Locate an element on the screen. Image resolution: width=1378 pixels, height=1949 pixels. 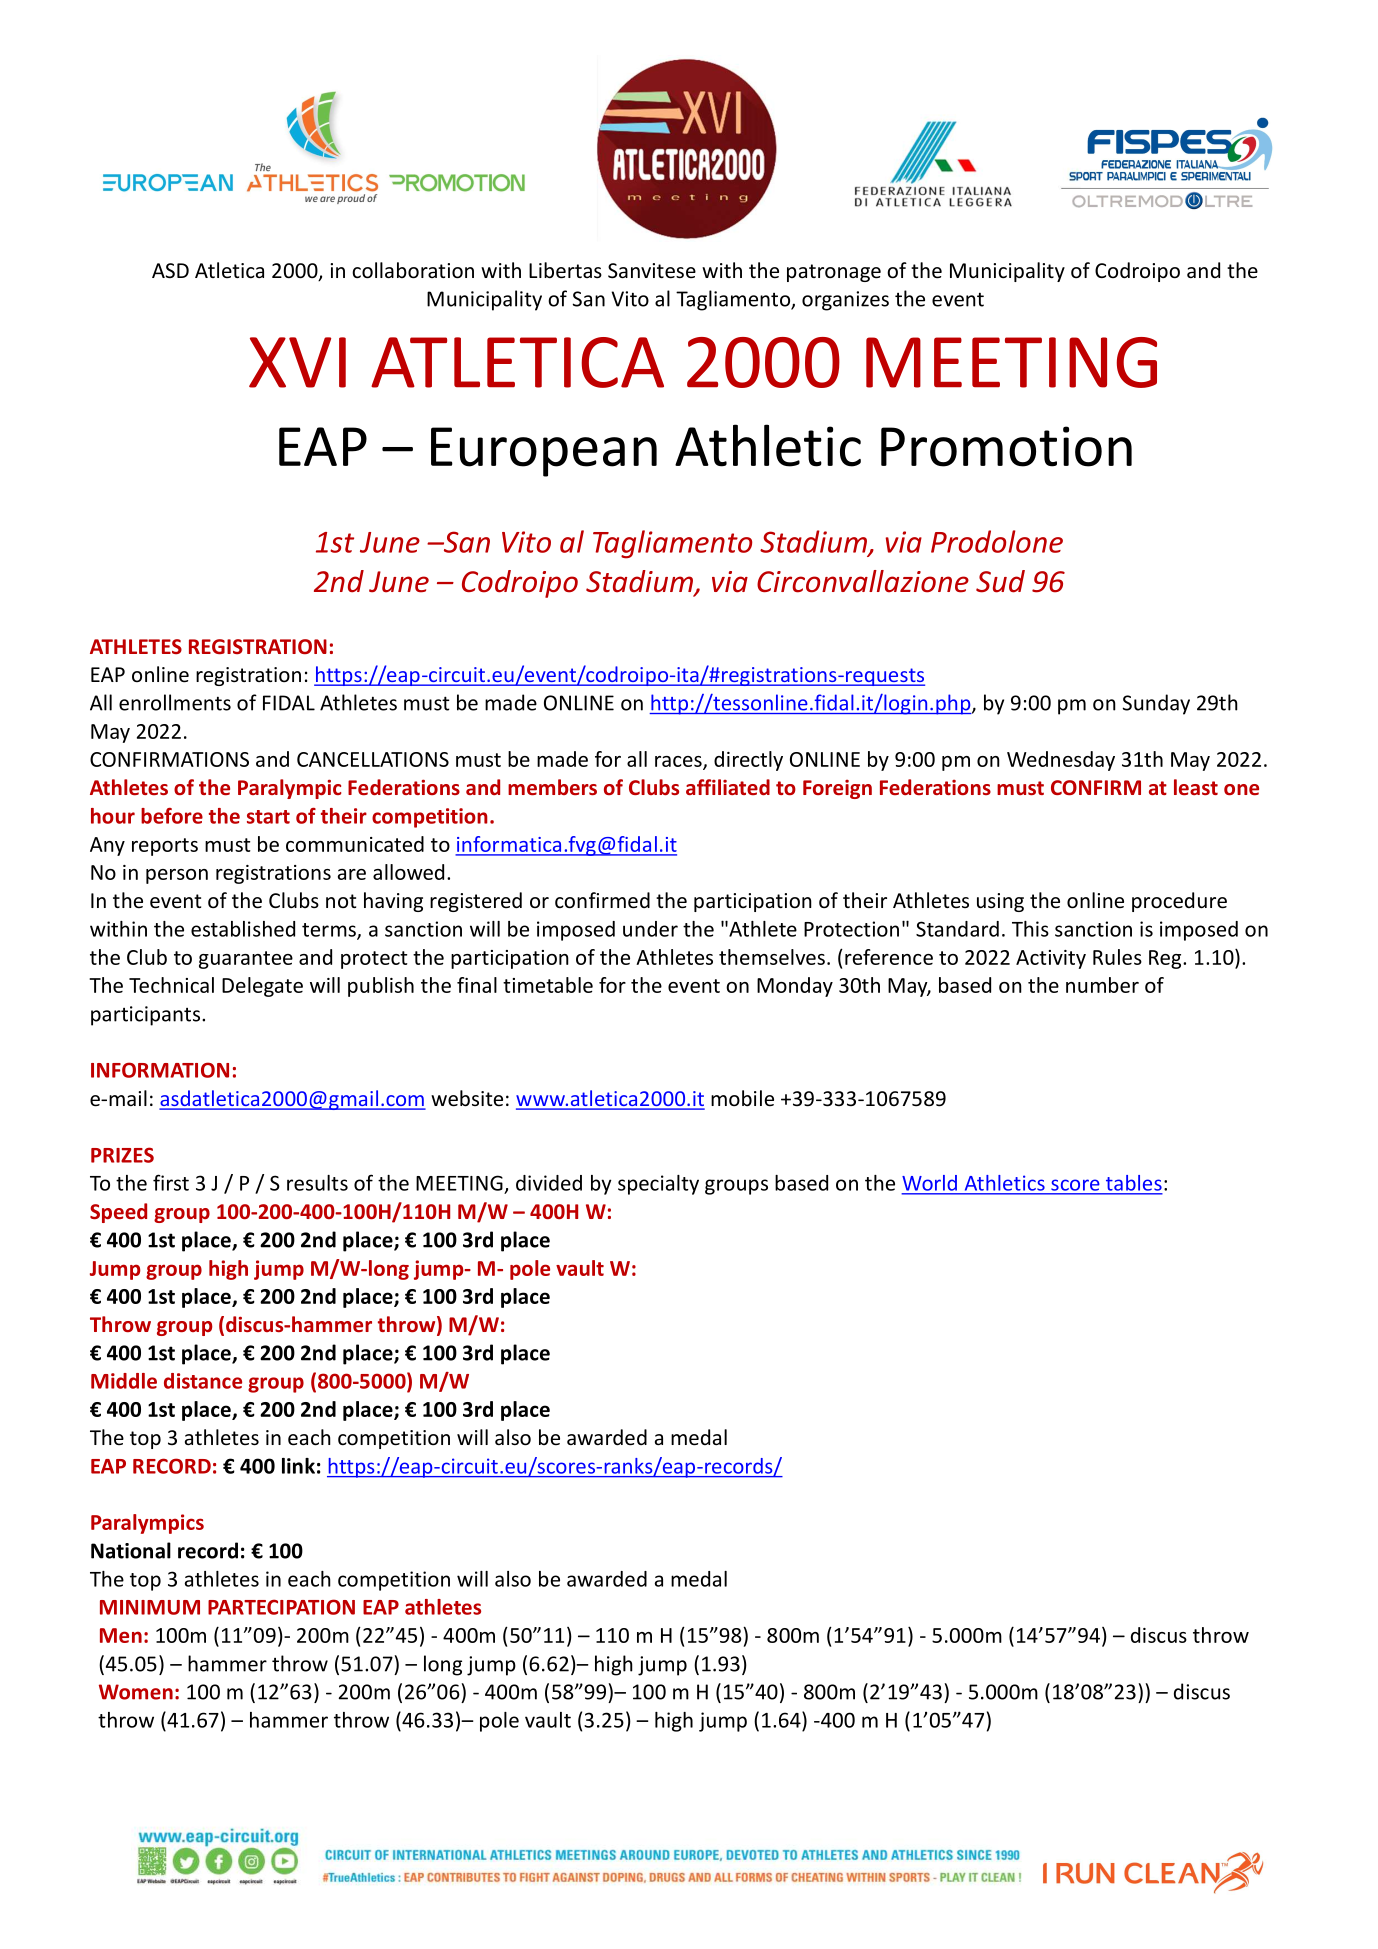
XVI is located at coordinates (297, 362).
